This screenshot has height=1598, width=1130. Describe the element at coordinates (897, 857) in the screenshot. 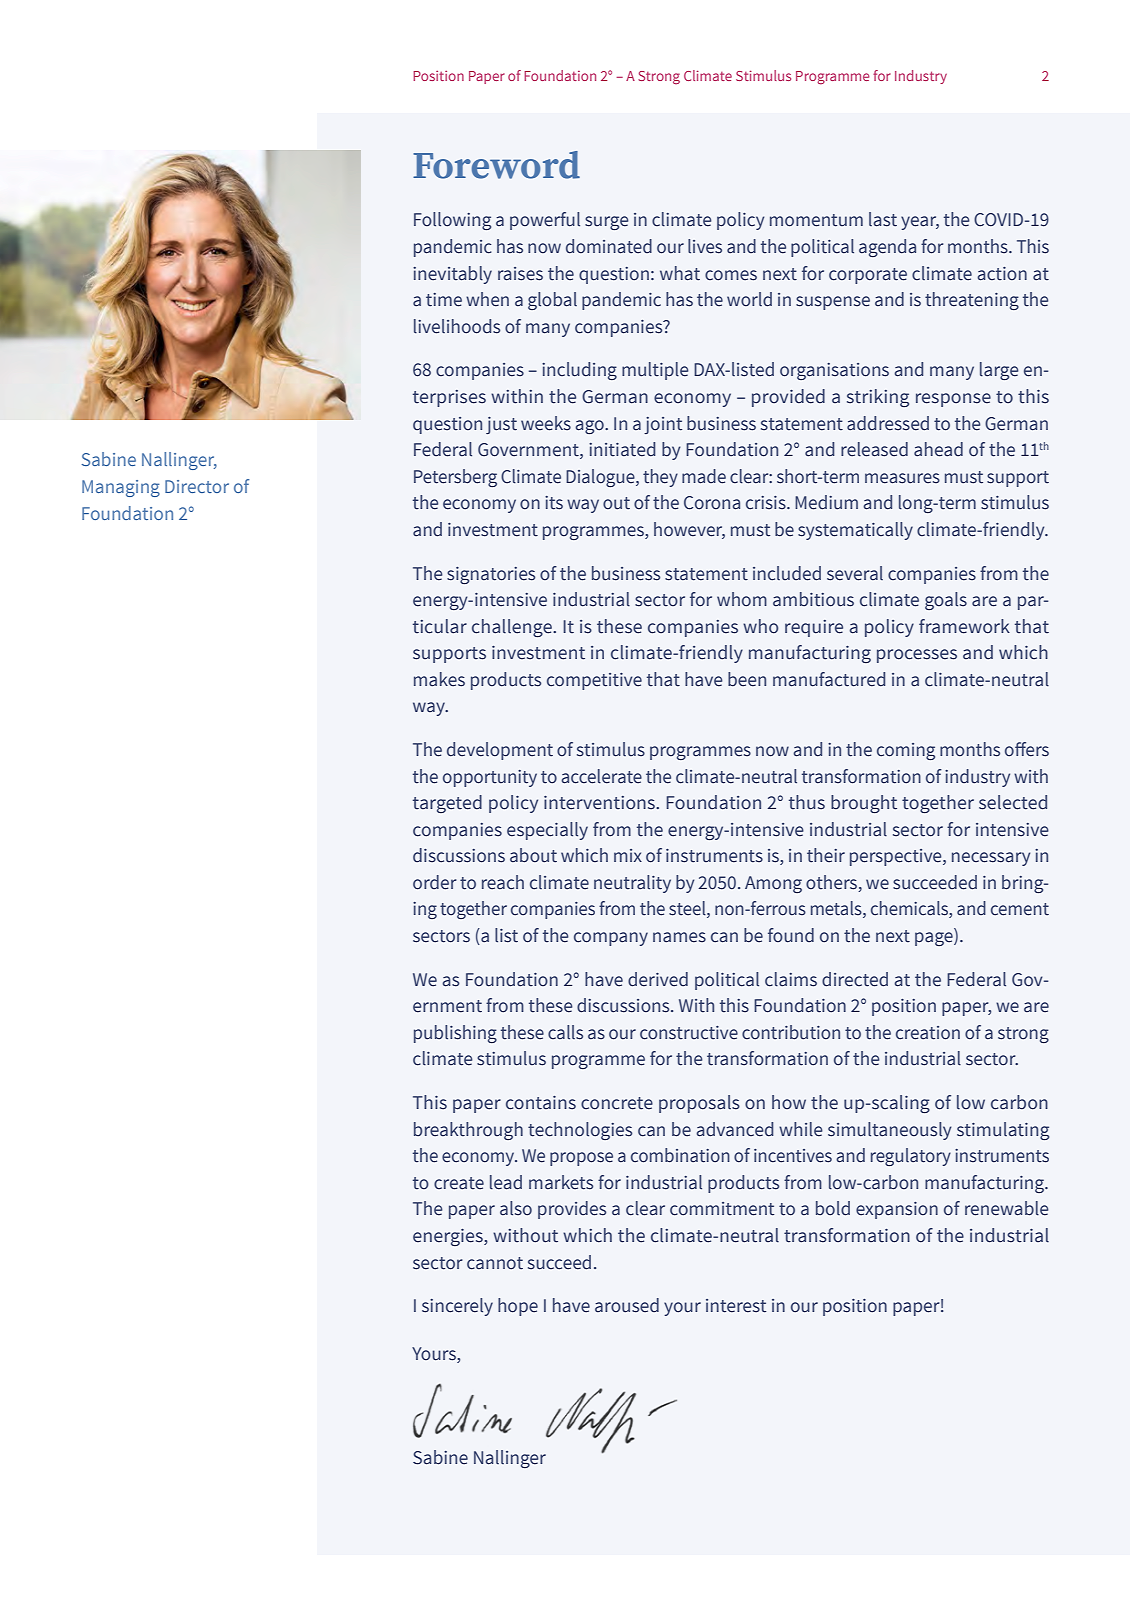

I see `perspective` at that location.
